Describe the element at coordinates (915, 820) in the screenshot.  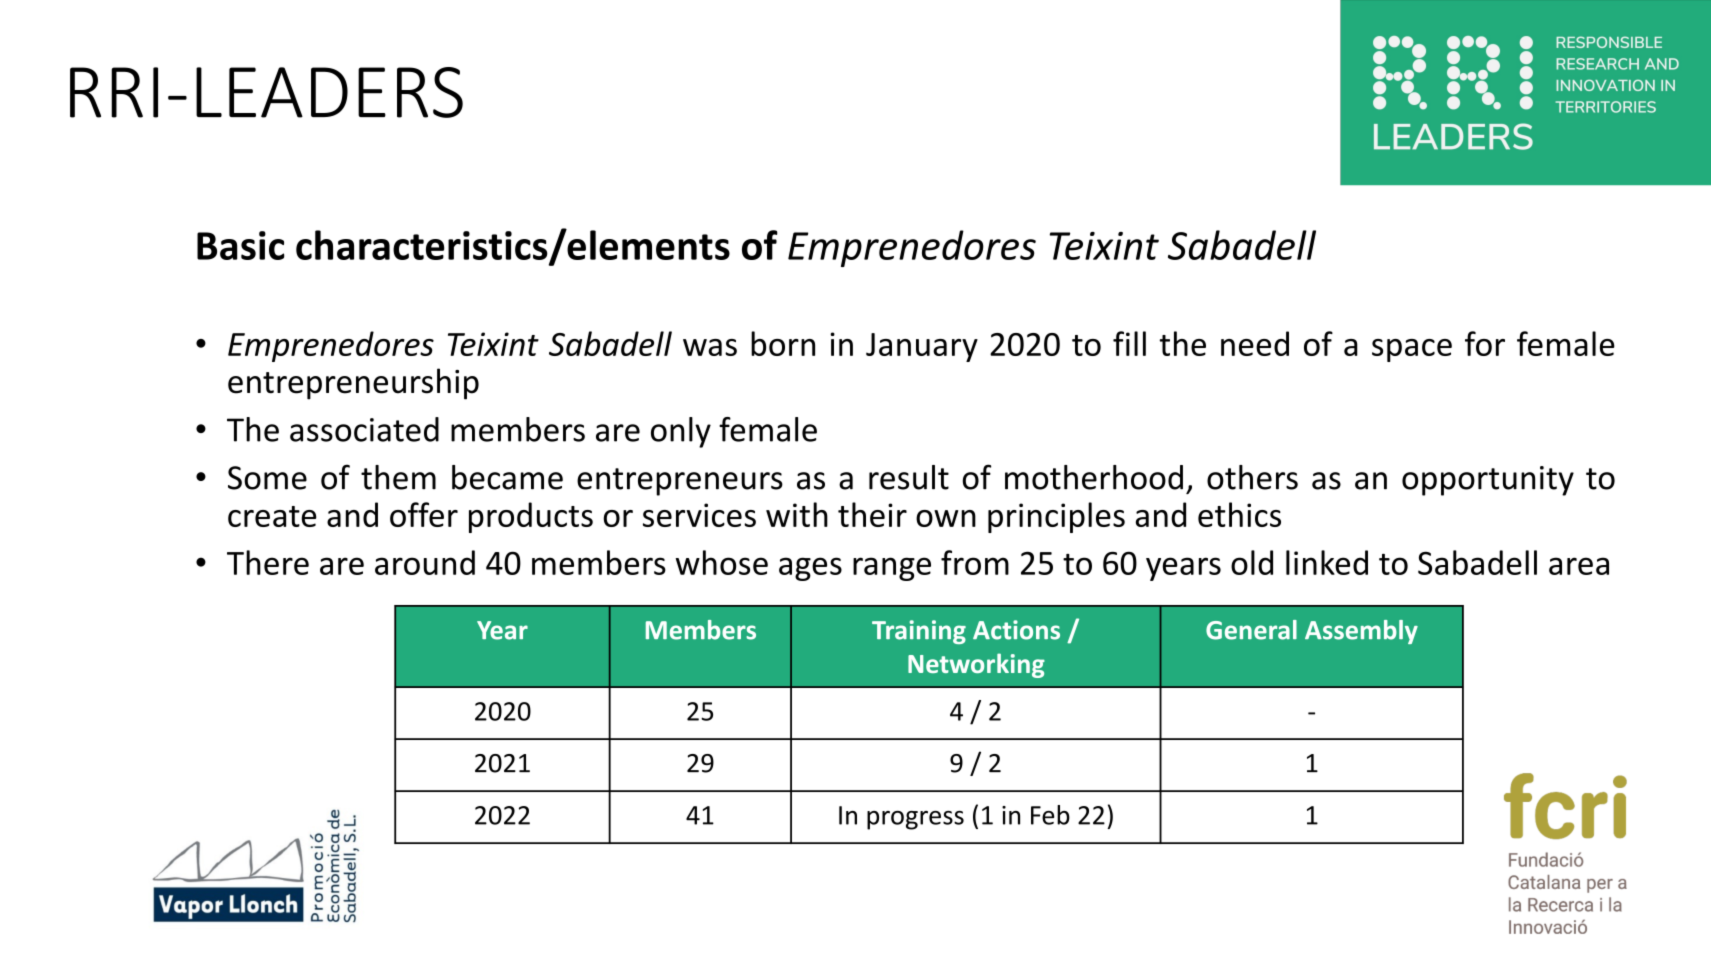
I see `progress` at that location.
